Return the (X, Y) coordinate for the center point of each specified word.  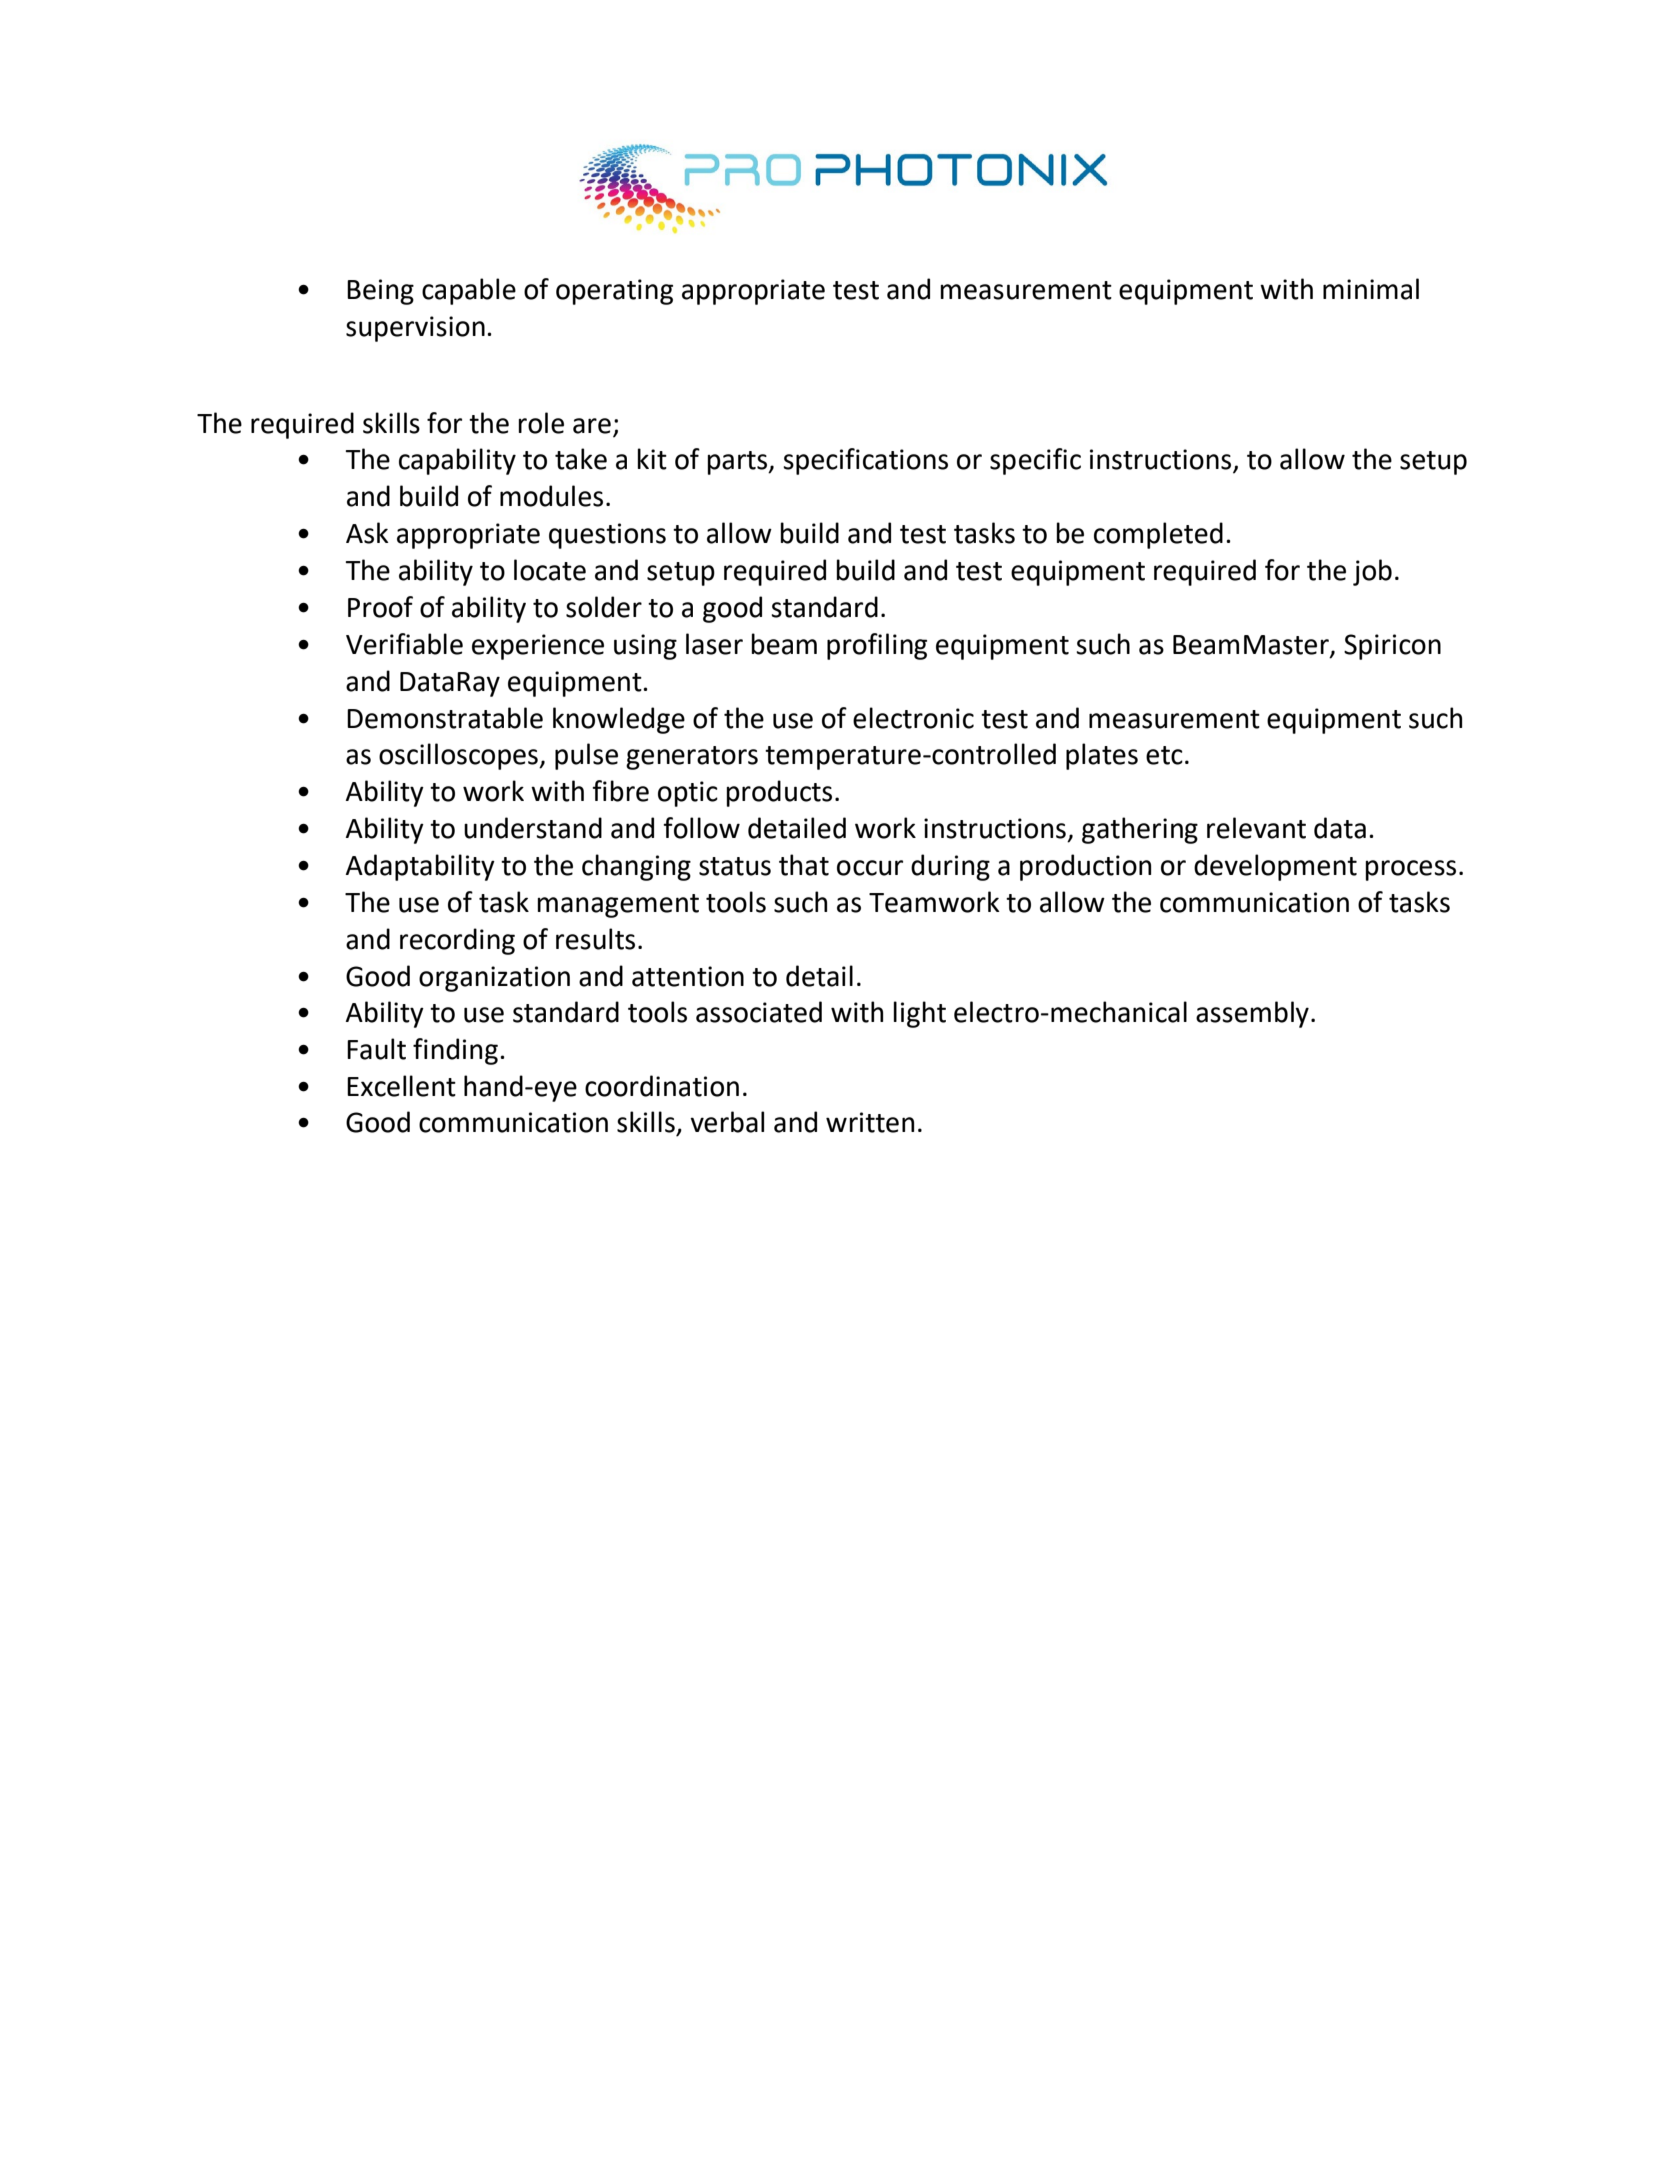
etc (1164, 755)
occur (870, 868)
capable (469, 291)
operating (614, 292)
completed (1158, 535)
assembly (1252, 1014)
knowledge (619, 720)
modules (551, 496)
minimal (1371, 289)
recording (457, 941)
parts (738, 463)
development (1275, 867)
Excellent (401, 1086)
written (870, 1122)
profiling (877, 646)
